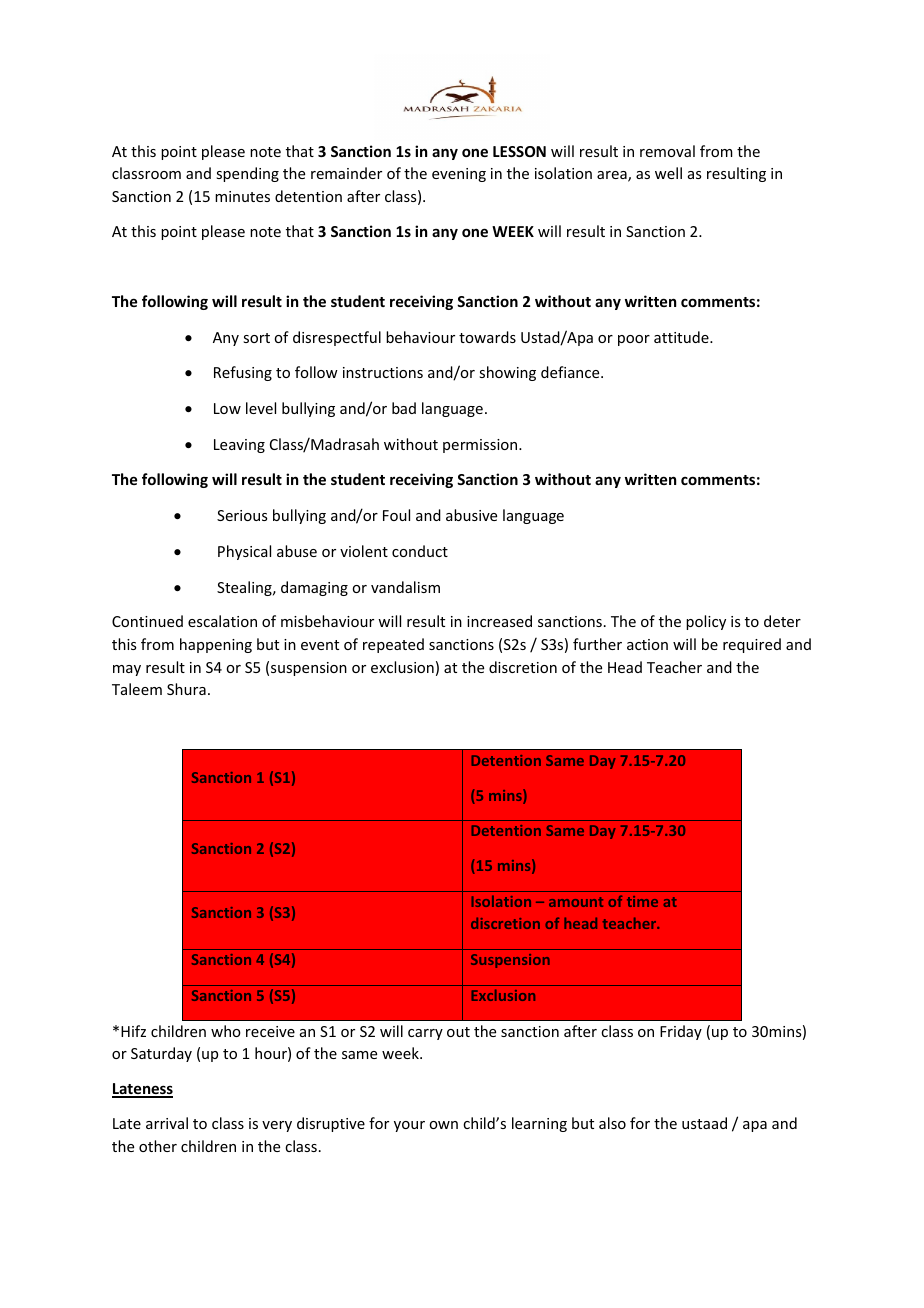  Describe the element at coordinates (443, 1125) in the image. I see `own` at that location.
